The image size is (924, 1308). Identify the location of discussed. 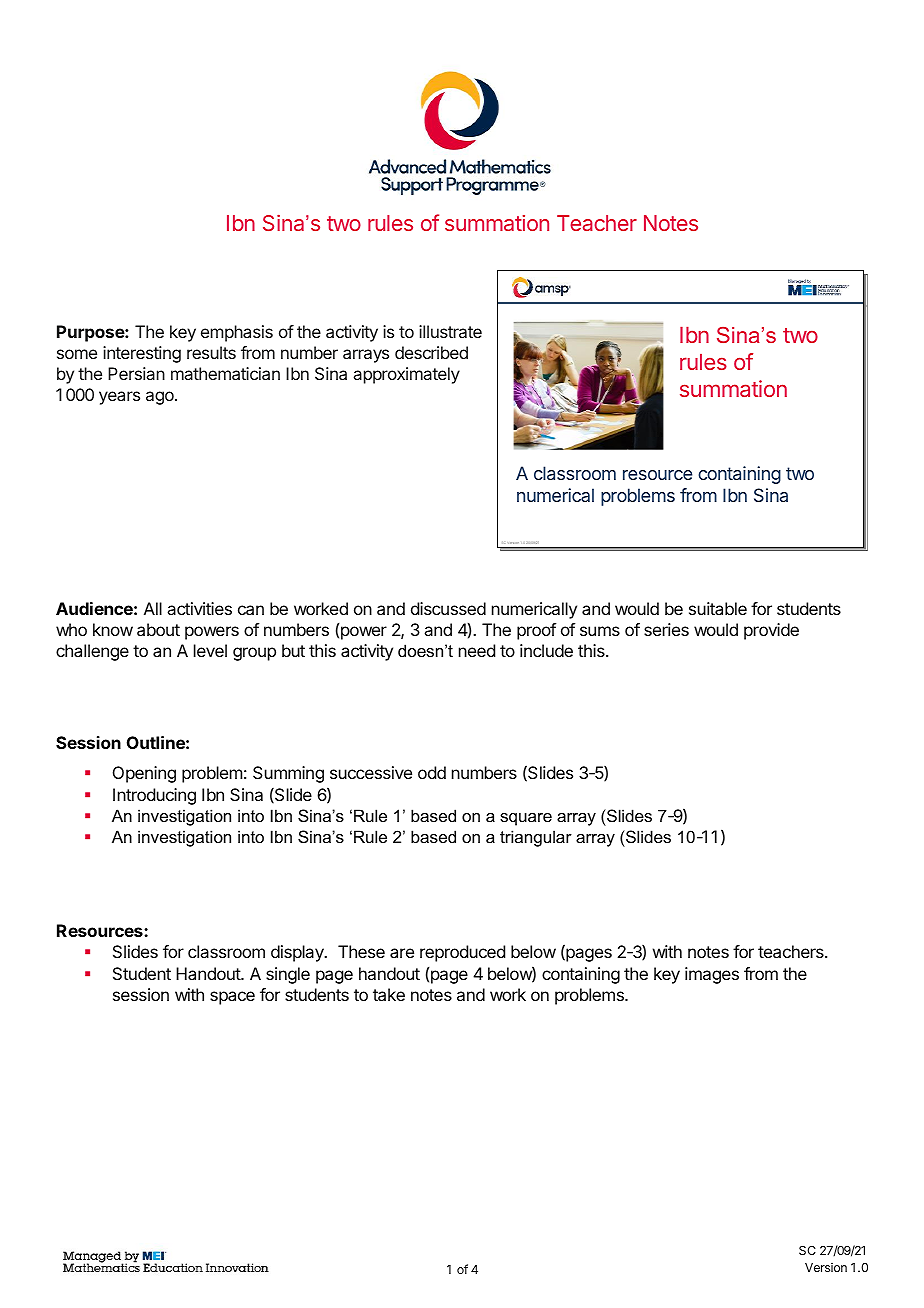
(448, 608).
